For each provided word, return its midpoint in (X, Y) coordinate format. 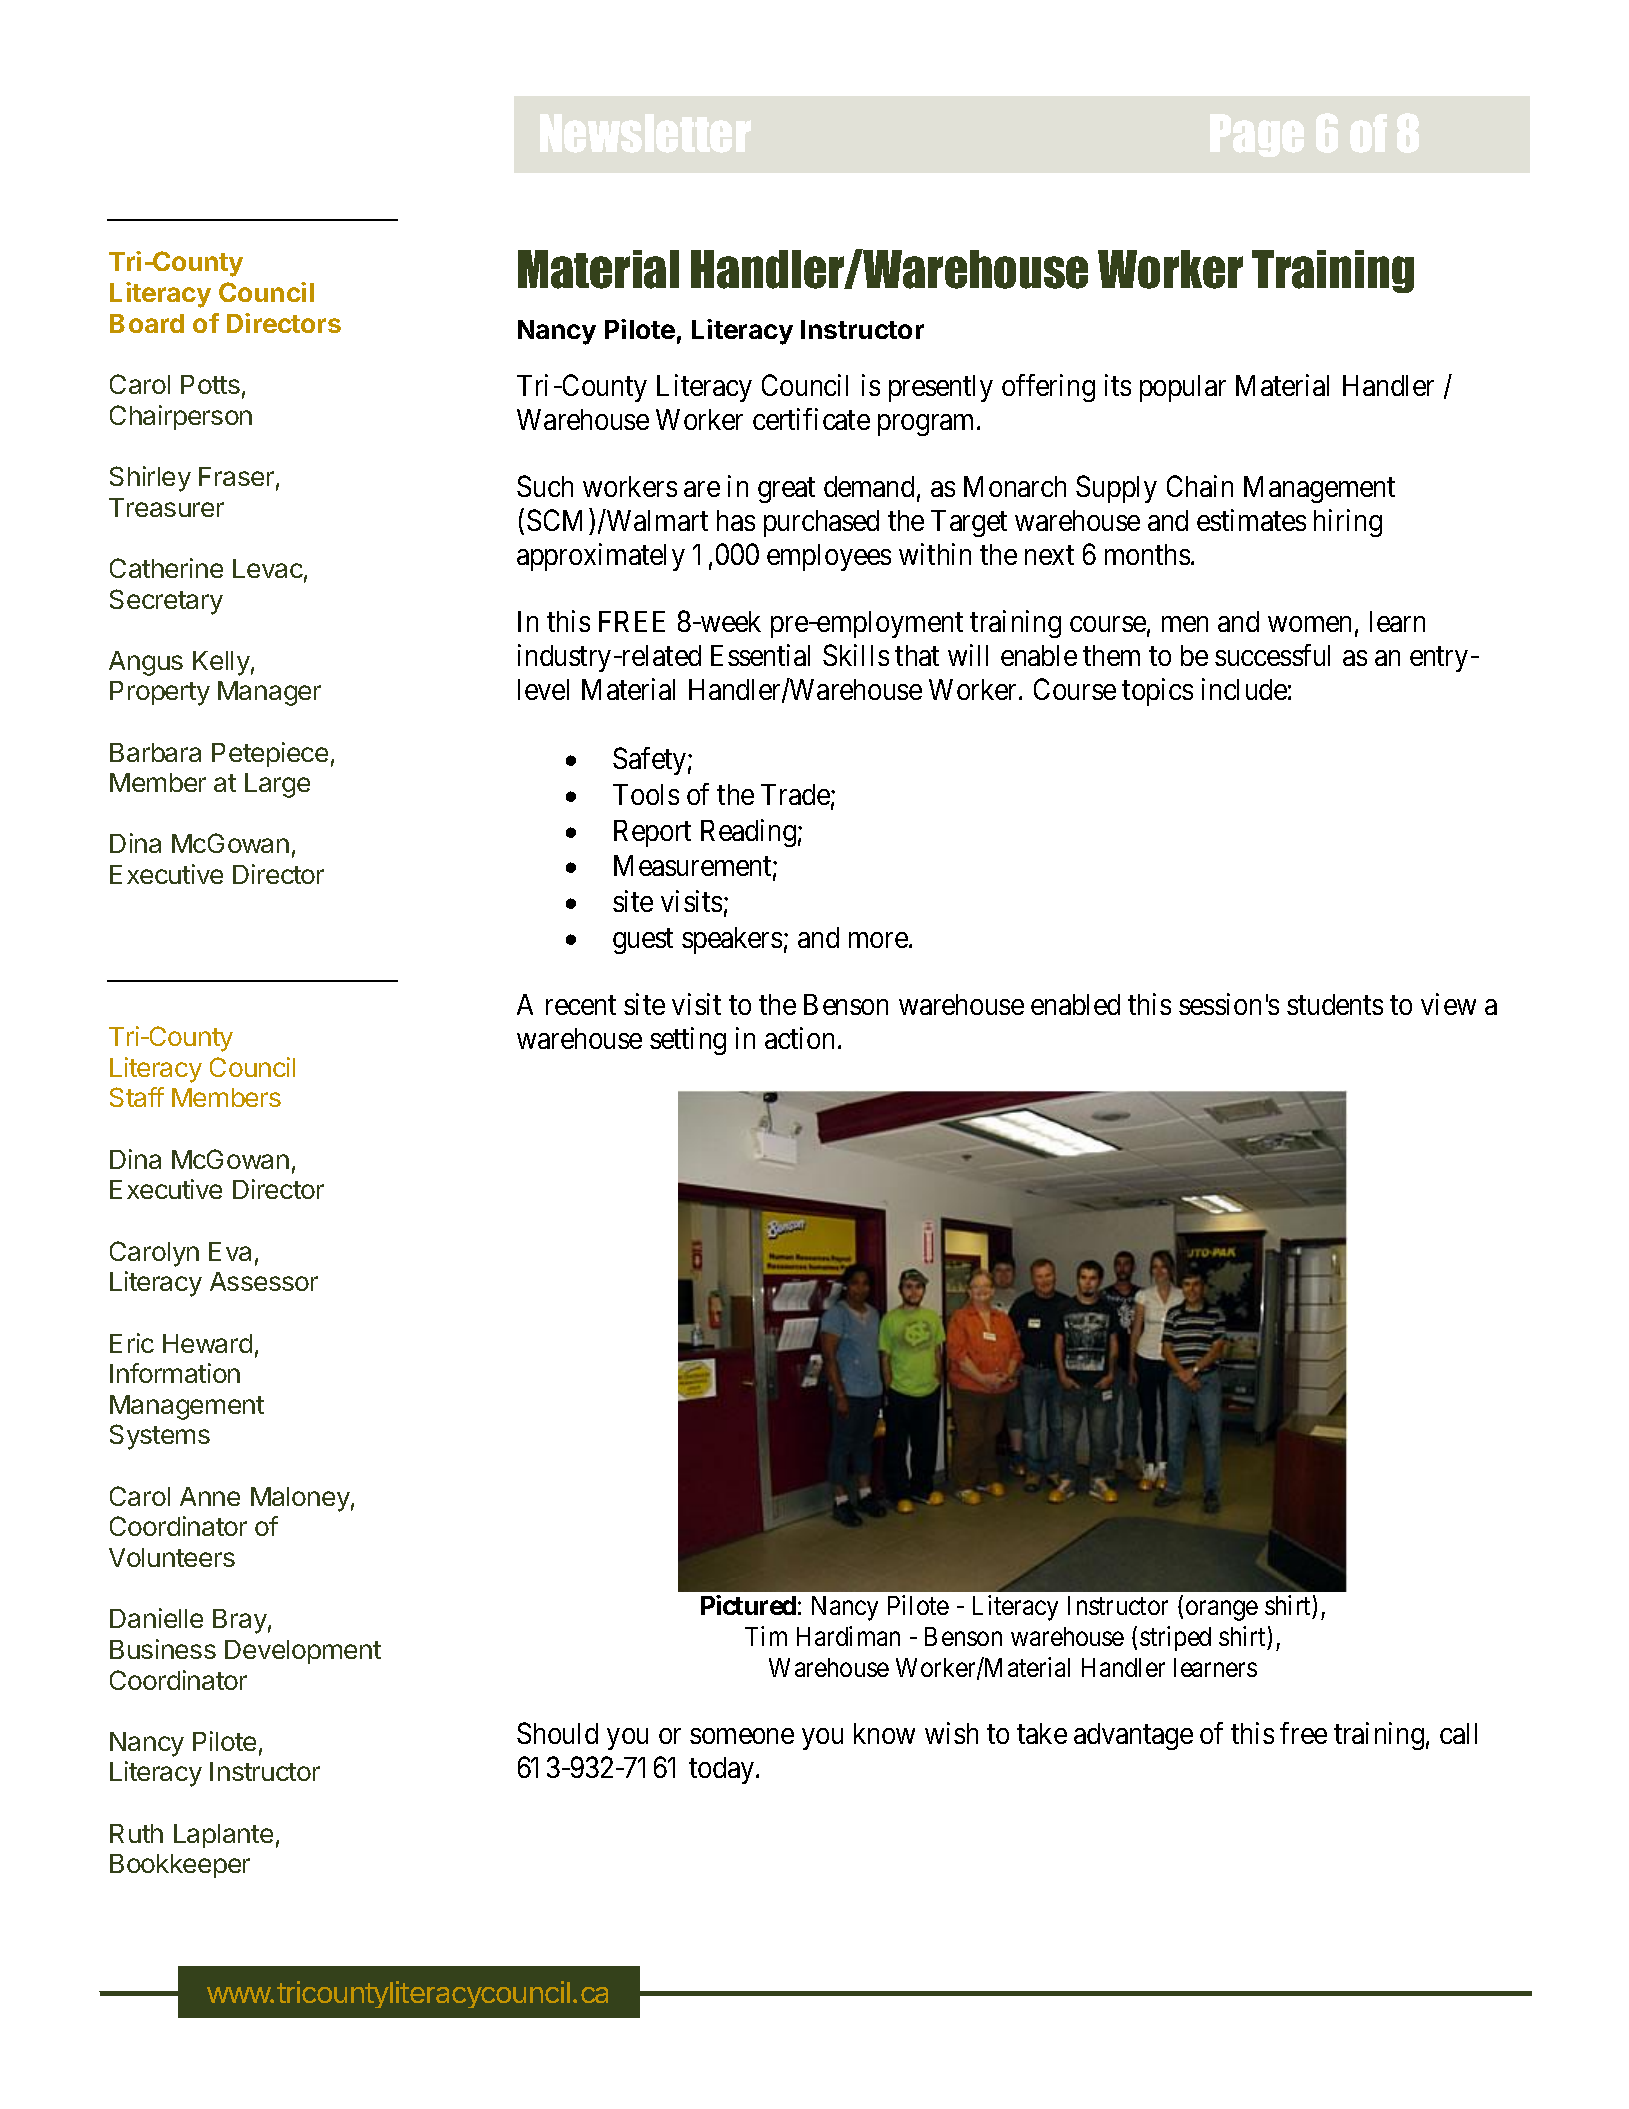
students (1335, 1004)
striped (1175, 1638)
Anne (210, 1496)
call (1458, 1733)
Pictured (748, 1605)
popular (1183, 388)
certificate (811, 419)
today (723, 1770)
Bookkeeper (180, 1866)
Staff (137, 1097)
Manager (269, 693)
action (799, 1038)
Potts (210, 384)
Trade (795, 794)
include (1244, 689)
